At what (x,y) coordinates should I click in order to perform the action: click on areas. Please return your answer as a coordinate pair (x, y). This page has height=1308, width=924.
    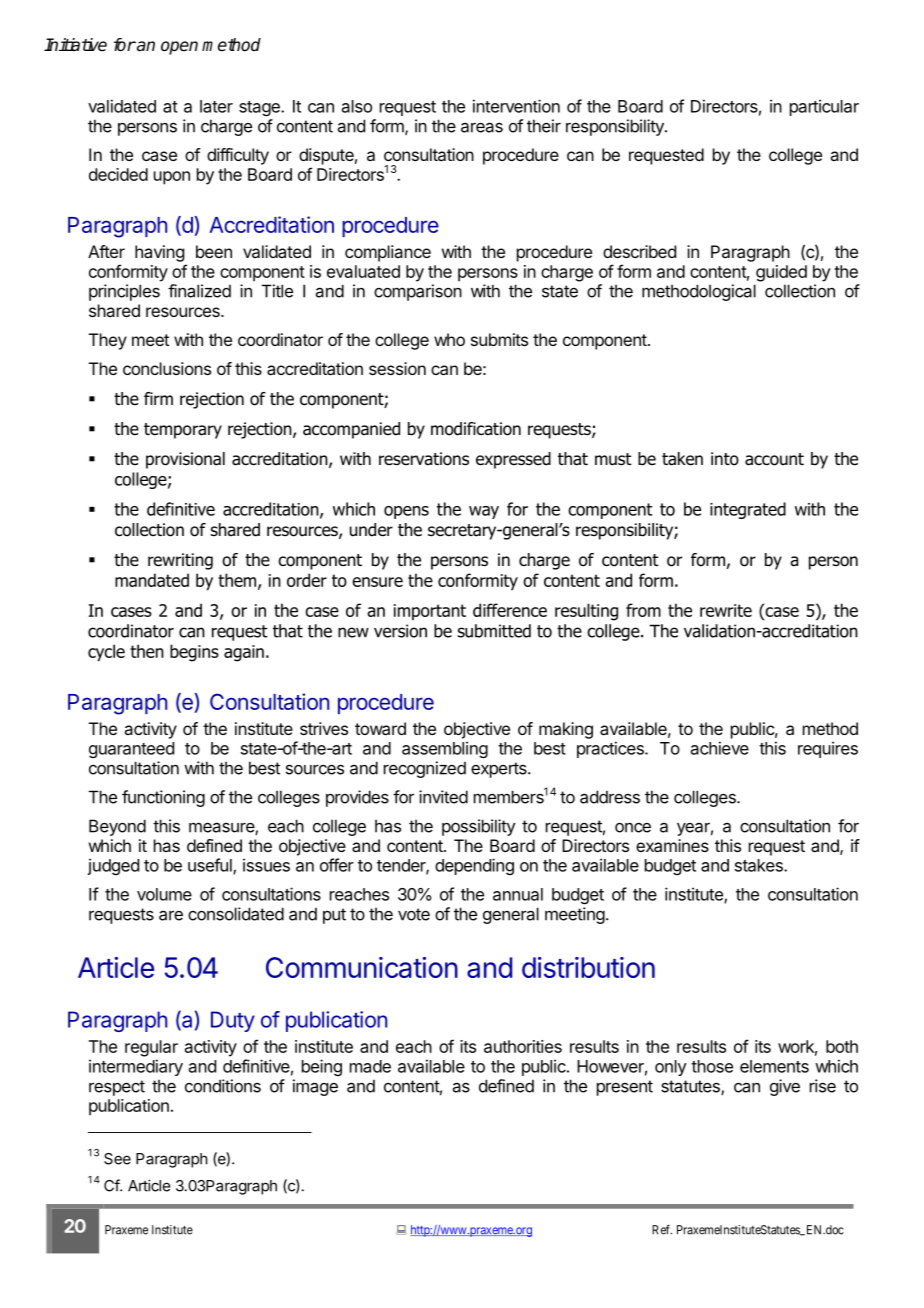
    Looking at the image, I should click on (482, 127).
